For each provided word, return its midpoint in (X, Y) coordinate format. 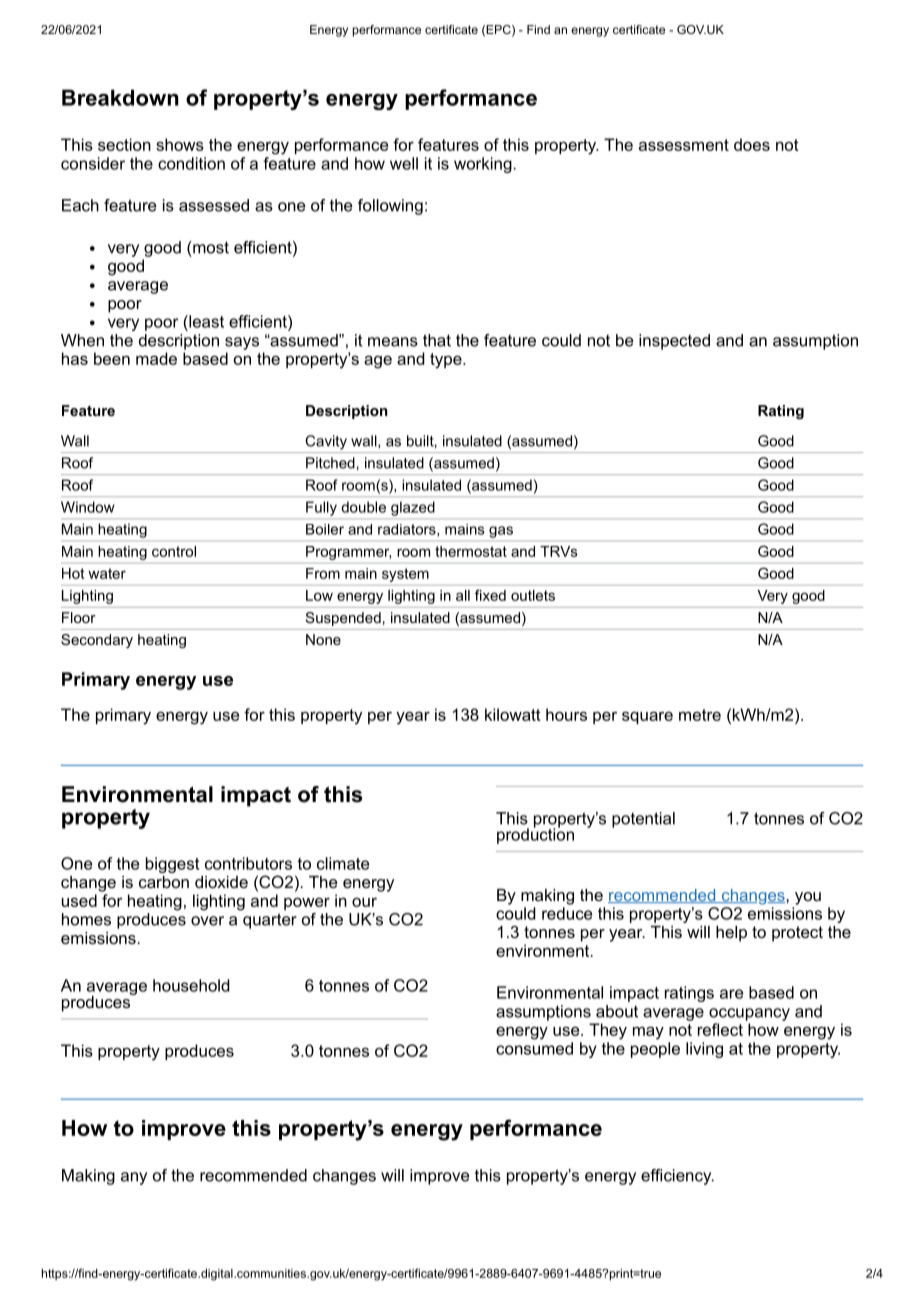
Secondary (97, 641)
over (207, 921)
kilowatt (513, 714)
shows (180, 144)
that (437, 340)
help (731, 934)
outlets (533, 595)
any (134, 1178)
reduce (567, 913)
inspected (674, 342)
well (404, 163)
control (174, 551)
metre (700, 715)
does (752, 144)
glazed (413, 508)
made (156, 358)
